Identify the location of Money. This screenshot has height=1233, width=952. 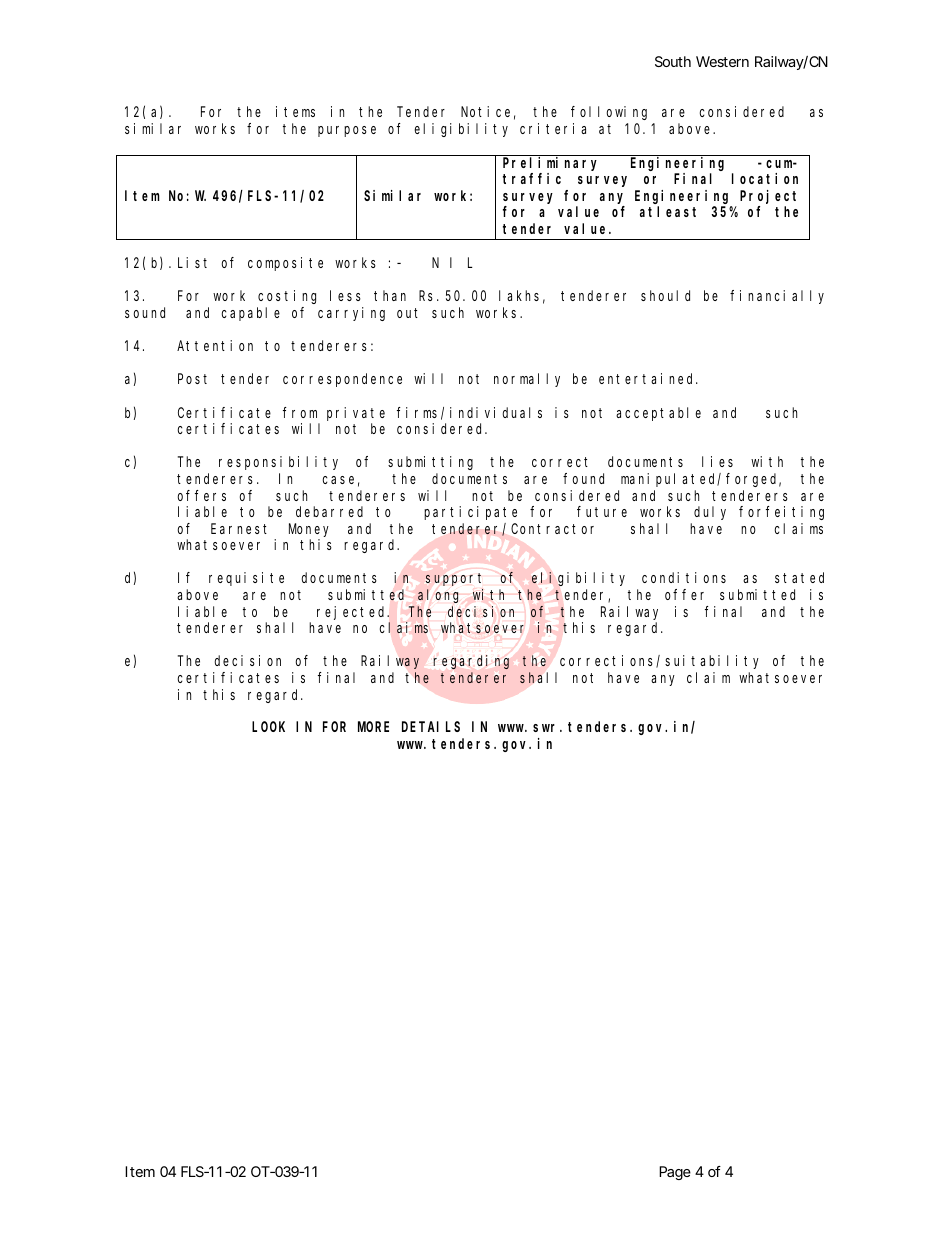
(309, 530).
